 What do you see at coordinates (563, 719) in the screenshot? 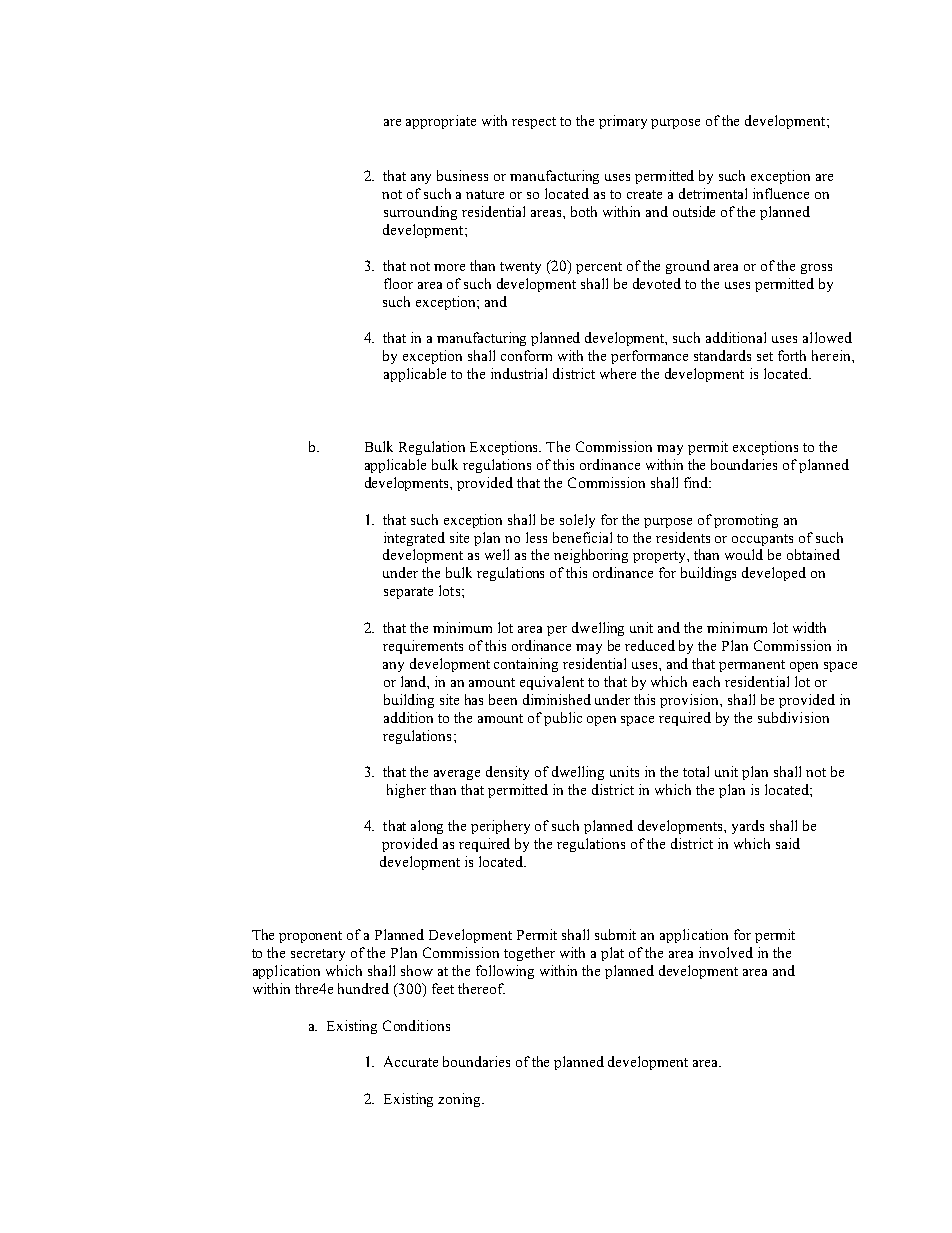
I see `public` at bounding box center [563, 719].
